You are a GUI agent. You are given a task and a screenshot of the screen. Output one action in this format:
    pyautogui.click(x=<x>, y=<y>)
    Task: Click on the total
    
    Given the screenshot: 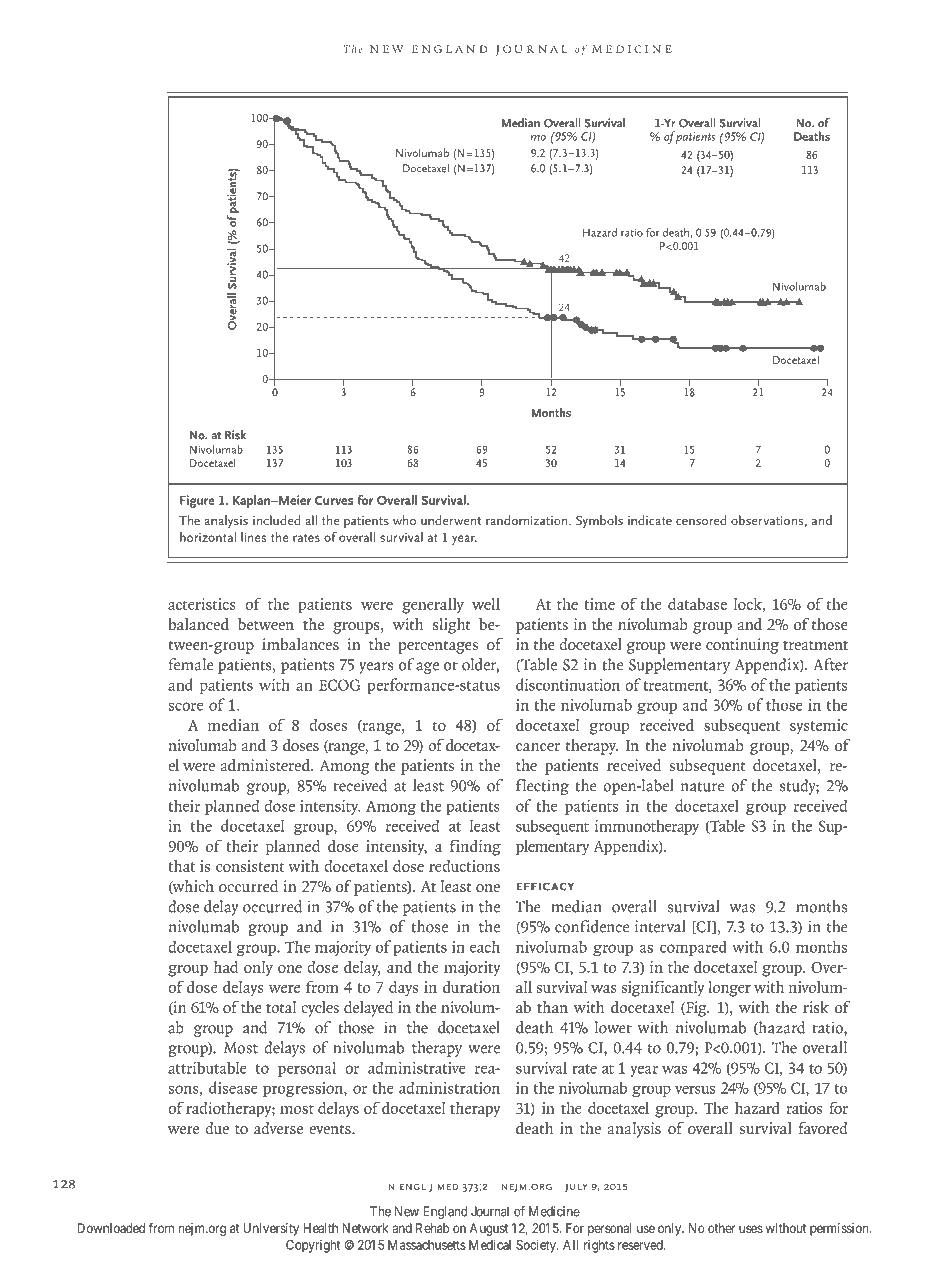 What is the action you would take?
    pyautogui.click(x=281, y=1007)
